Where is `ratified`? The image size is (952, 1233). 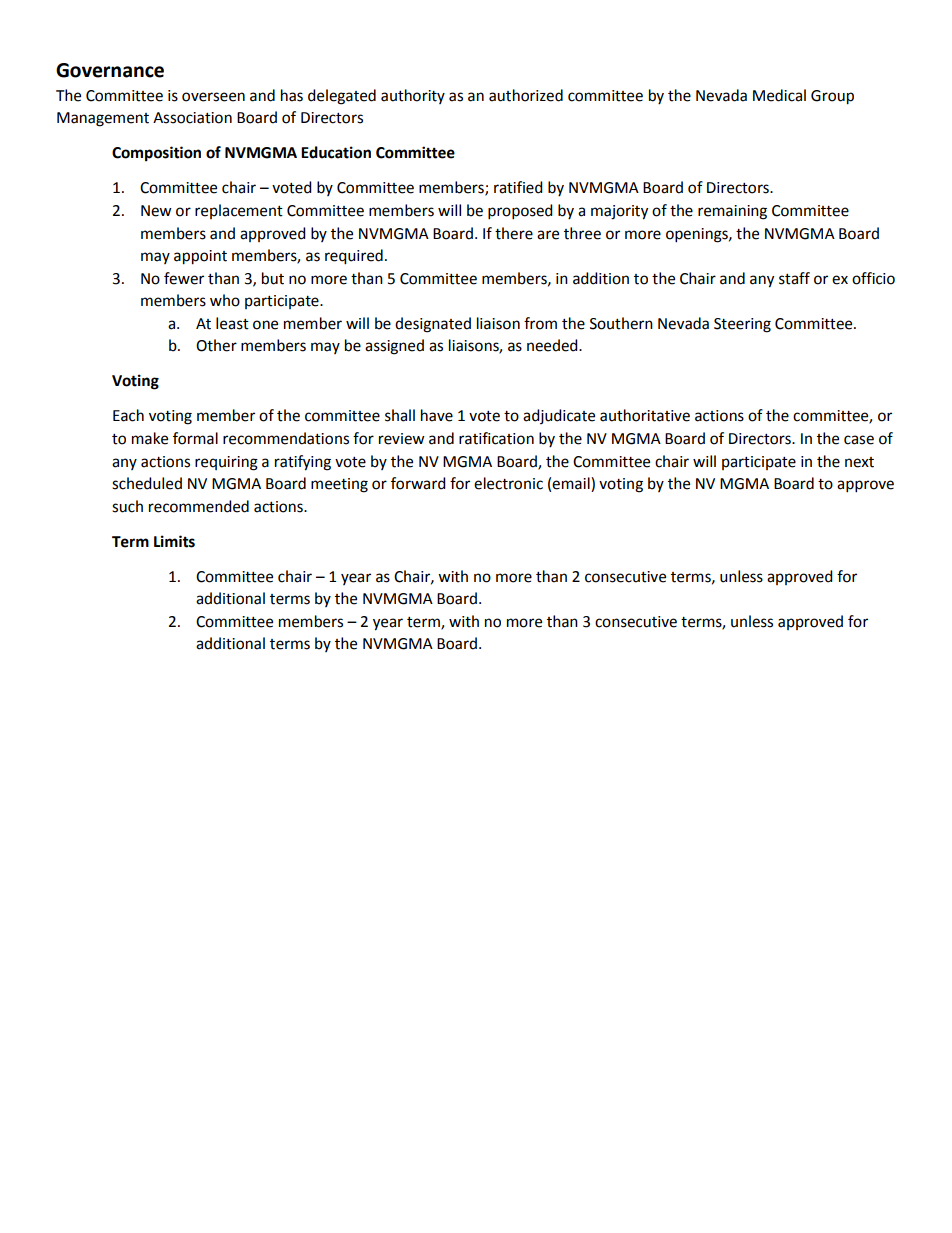 ratified is located at coordinates (518, 187).
